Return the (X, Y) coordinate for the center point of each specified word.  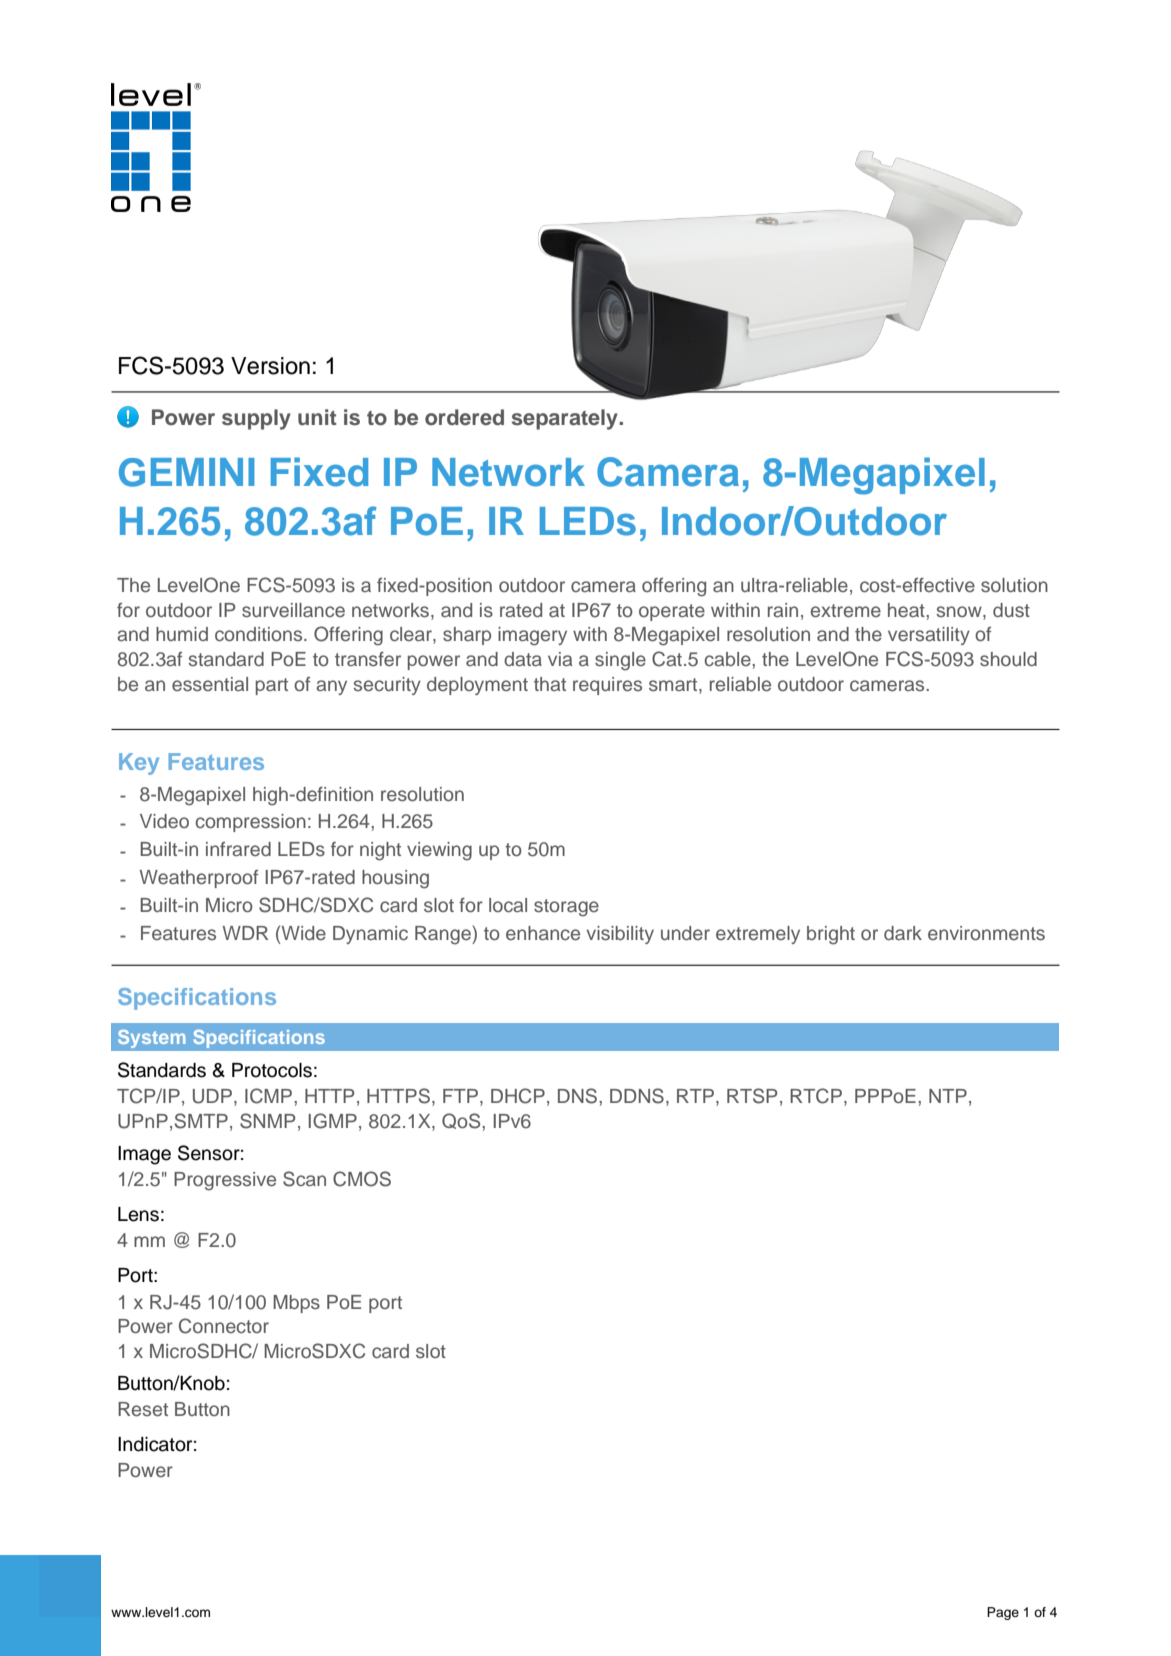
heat (907, 610)
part (272, 686)
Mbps (296, 1304)
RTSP (752, 1096)
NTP (948, 1096)
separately (566, 419)
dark (903, 933)
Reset (143, 1409)
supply (256, 419)
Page (1003, 1613)
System (152, 1039)
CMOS (362, 1179)
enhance (543, 933)
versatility (929, 636)
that (550, 684)
